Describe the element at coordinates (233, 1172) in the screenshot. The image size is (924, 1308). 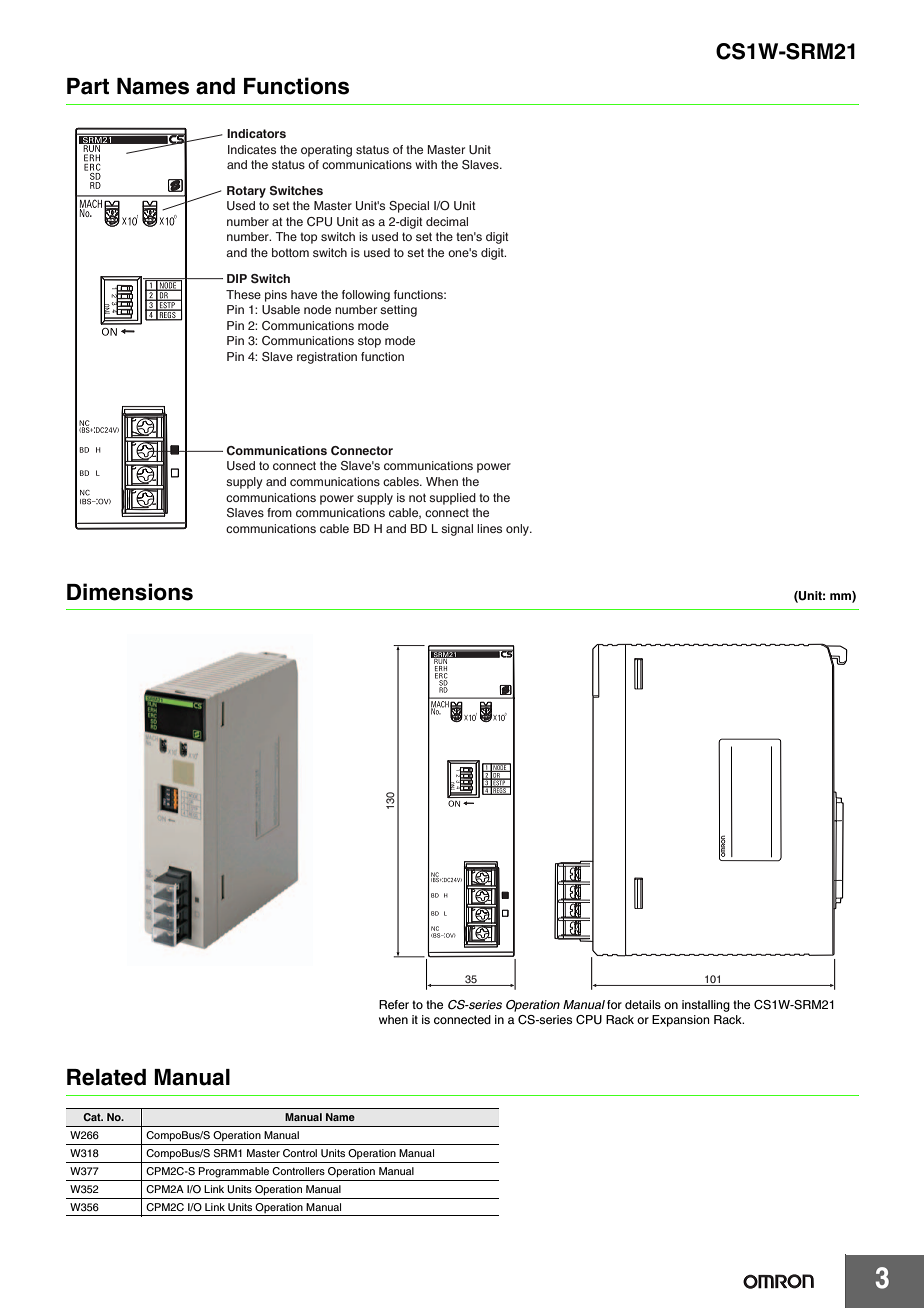
I see `Programmable` at that location.
